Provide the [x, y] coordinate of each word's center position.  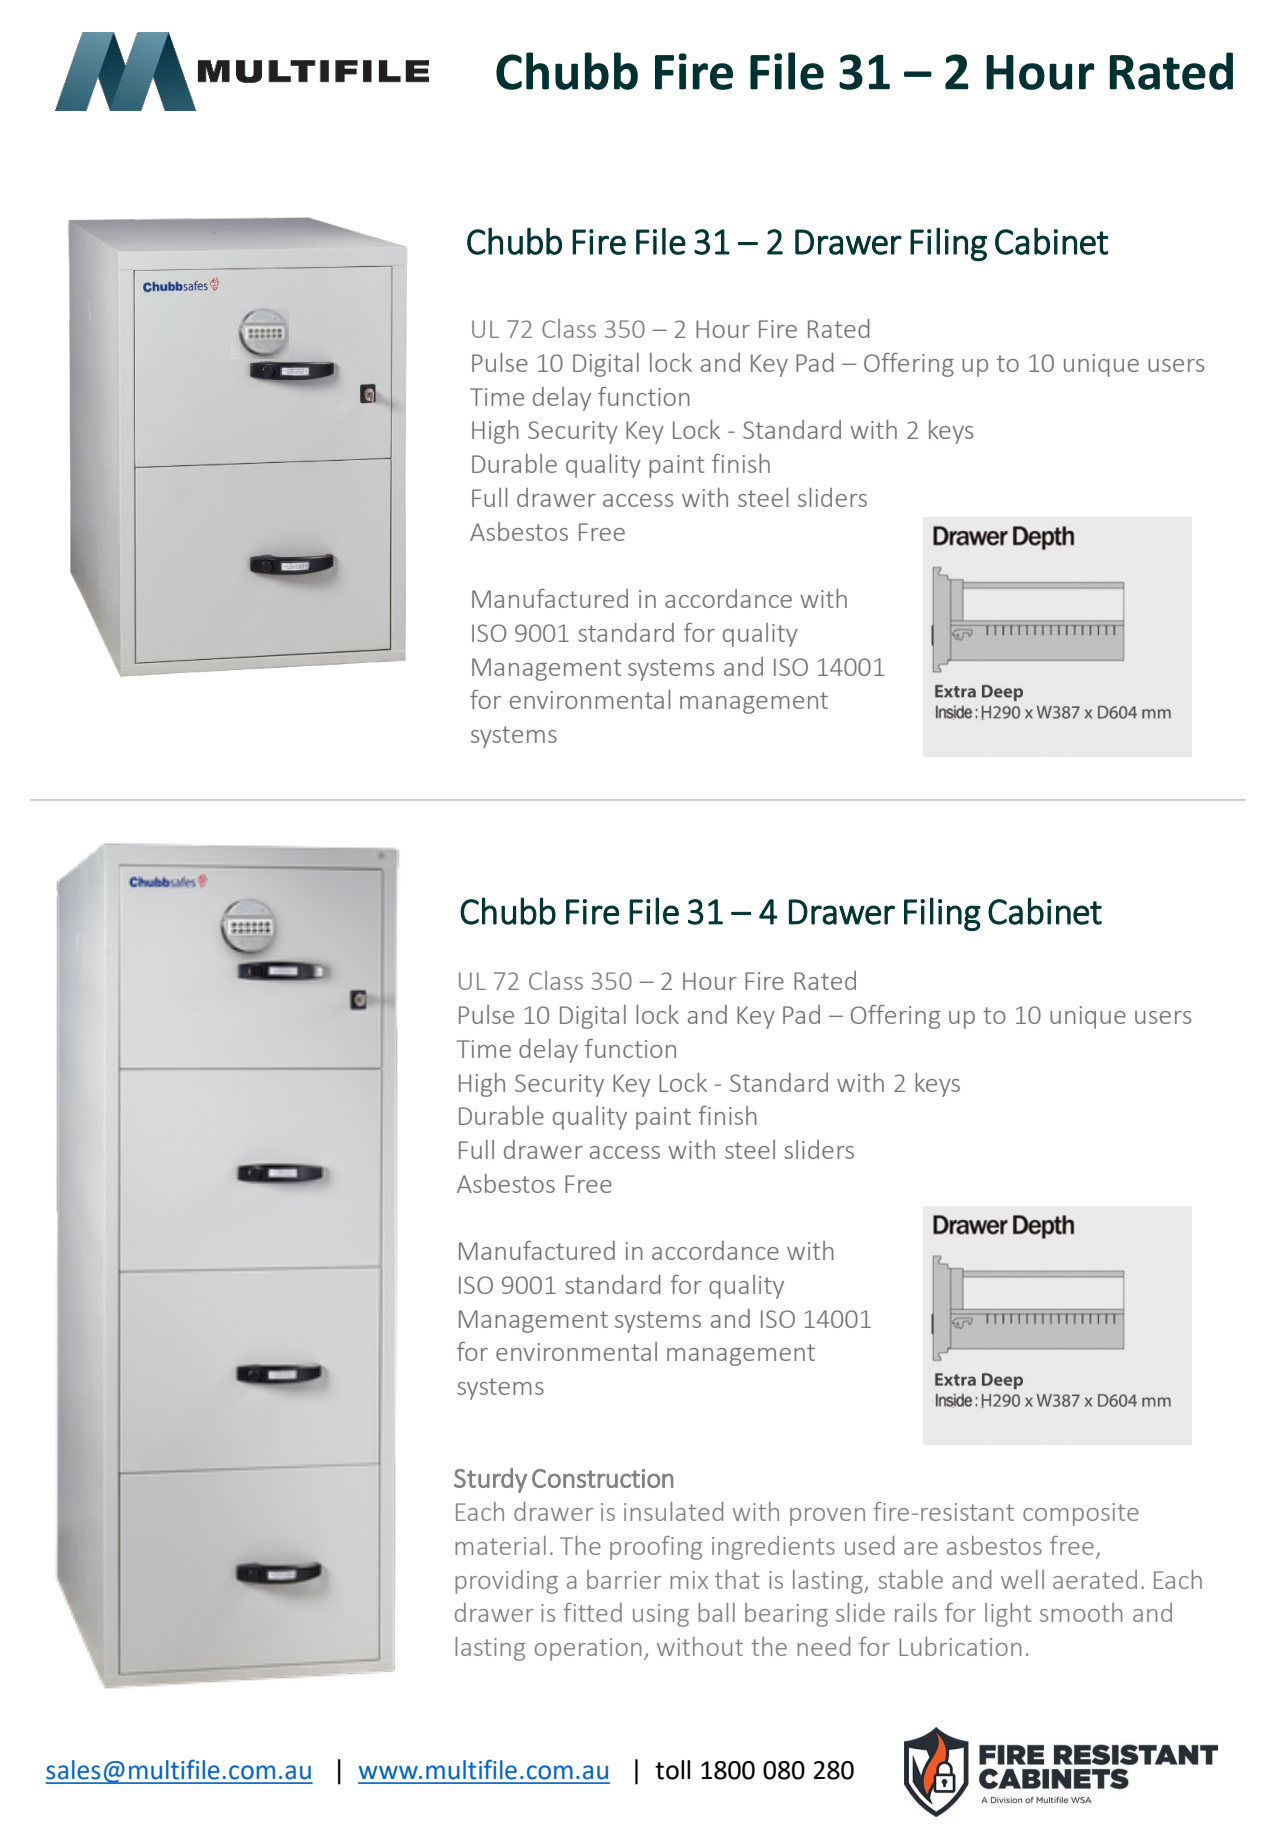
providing [506, 1582]
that [737, 1579]
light [1008, 1615]
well [1022, 1579]
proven [827, 1517]
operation [588, 1649]
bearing [786, 1615]
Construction [603, 1478]
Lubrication [960, 1646]
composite [1081, 1514]
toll [672, 1770]
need [823, 1646]
